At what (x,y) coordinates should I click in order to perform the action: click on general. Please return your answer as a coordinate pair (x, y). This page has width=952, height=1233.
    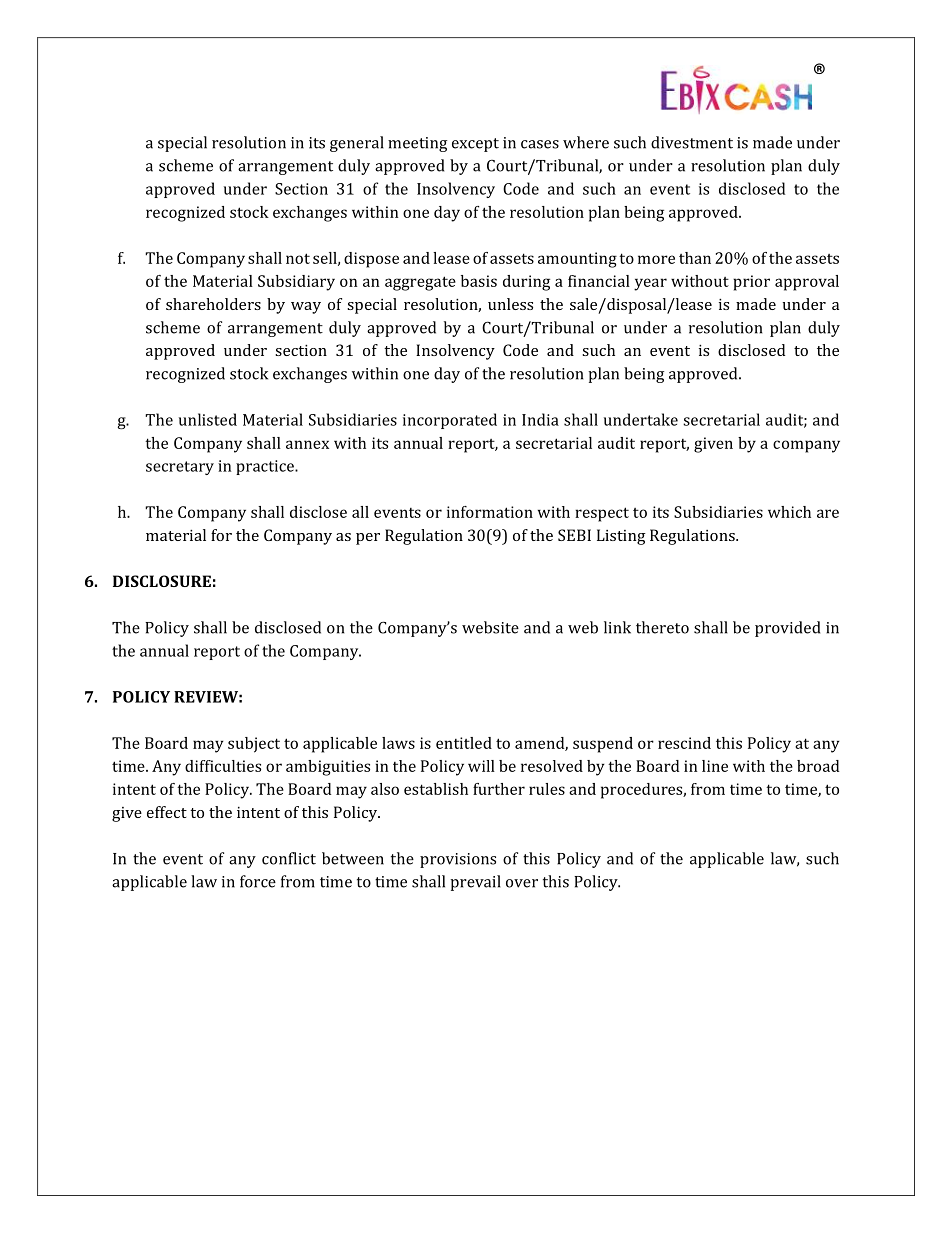
    Looking at the image, I should click on (357, 144).
